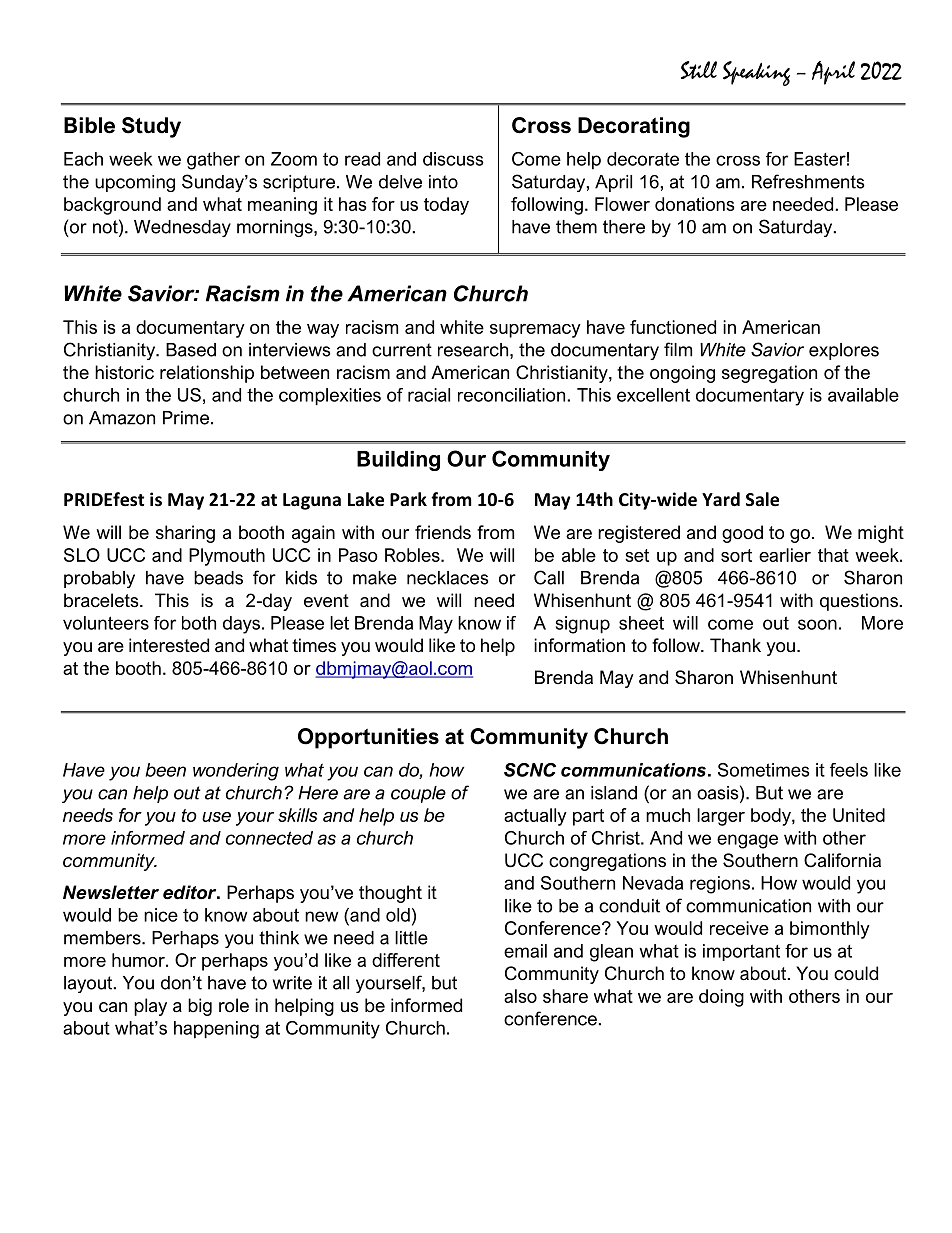  I want to click on Study, so click(151, 127).
